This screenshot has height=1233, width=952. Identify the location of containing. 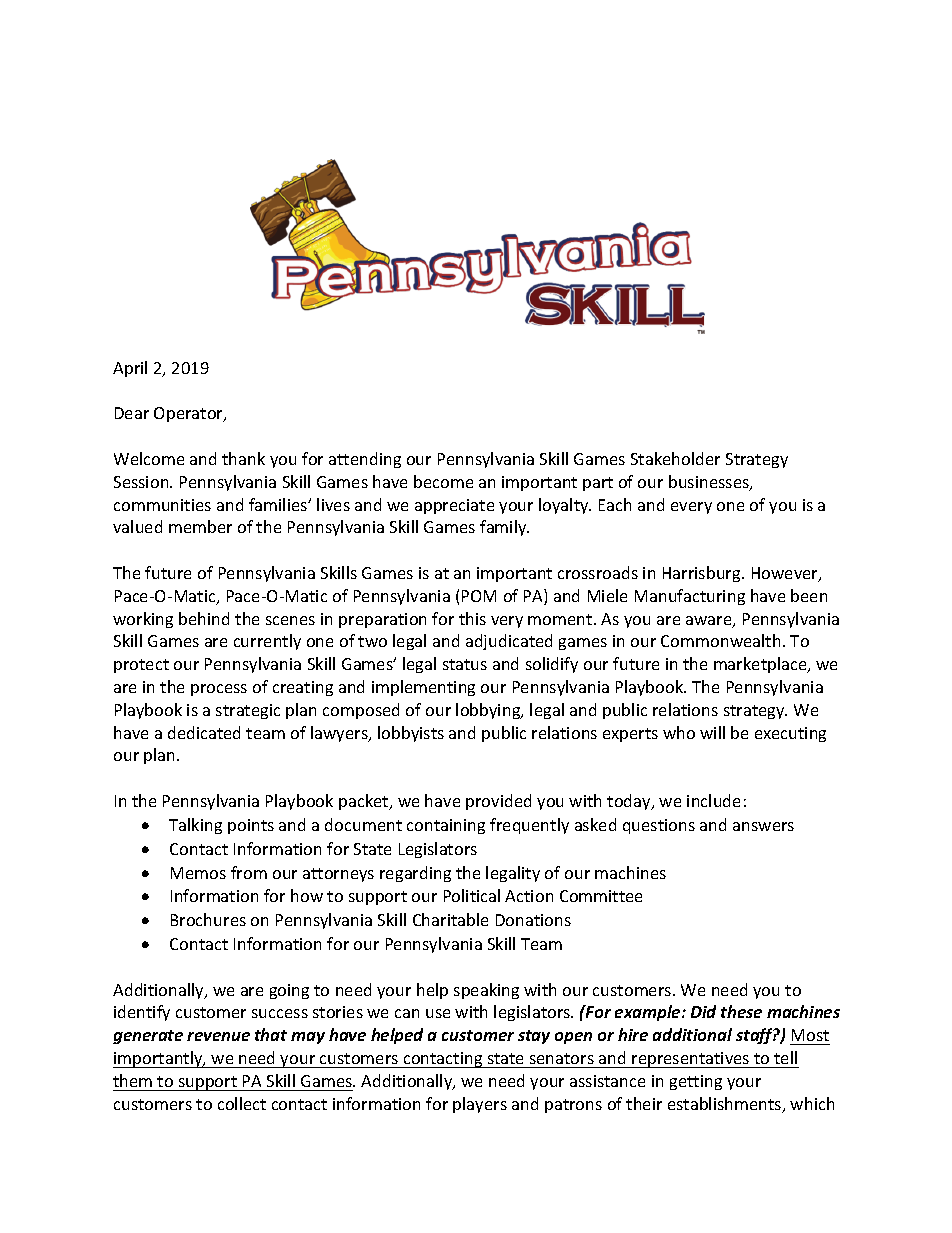
(446, 826).
